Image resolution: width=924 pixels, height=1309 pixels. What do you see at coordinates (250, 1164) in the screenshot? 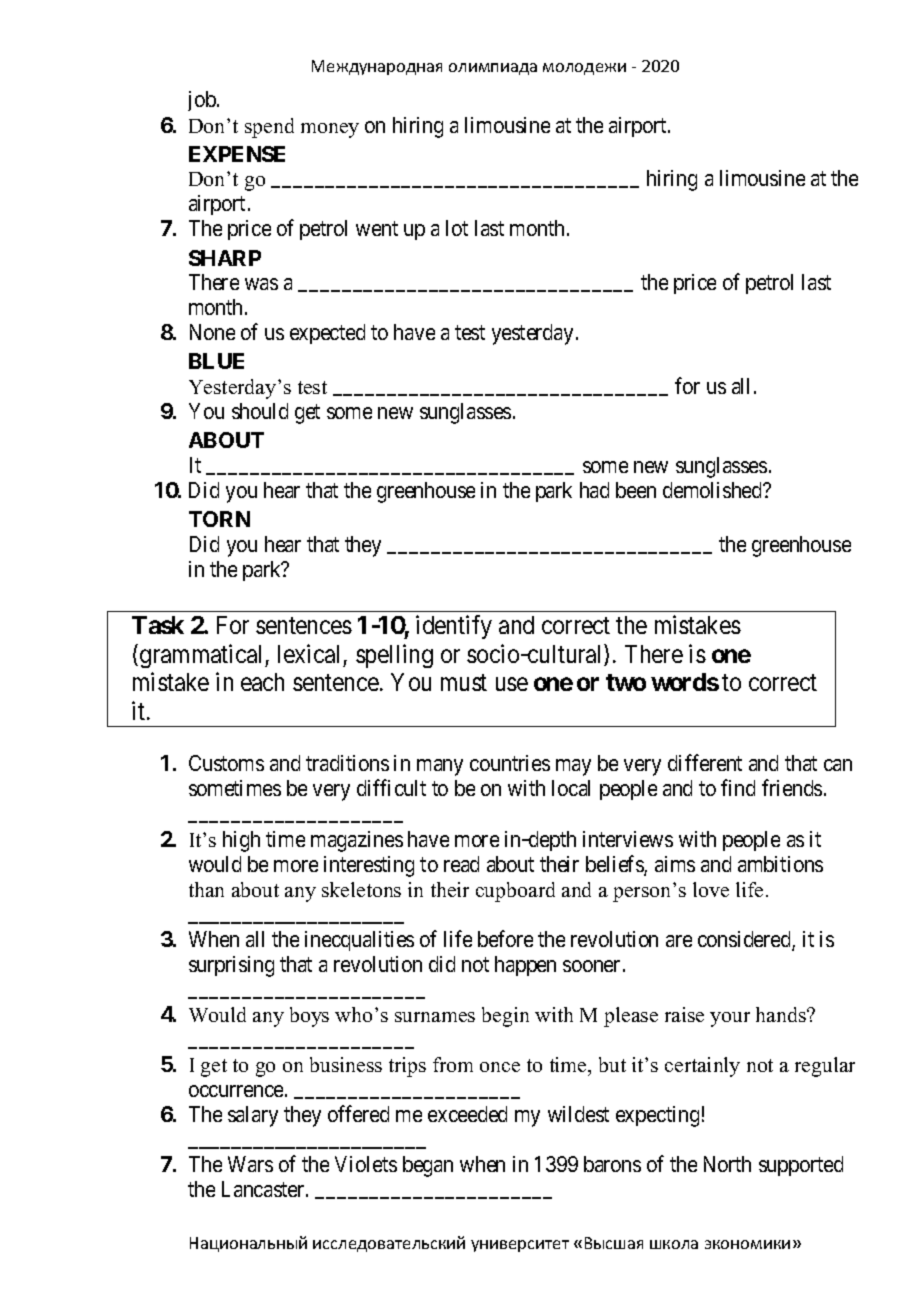
I see `Wars` at bounding box center [250, 1164].
